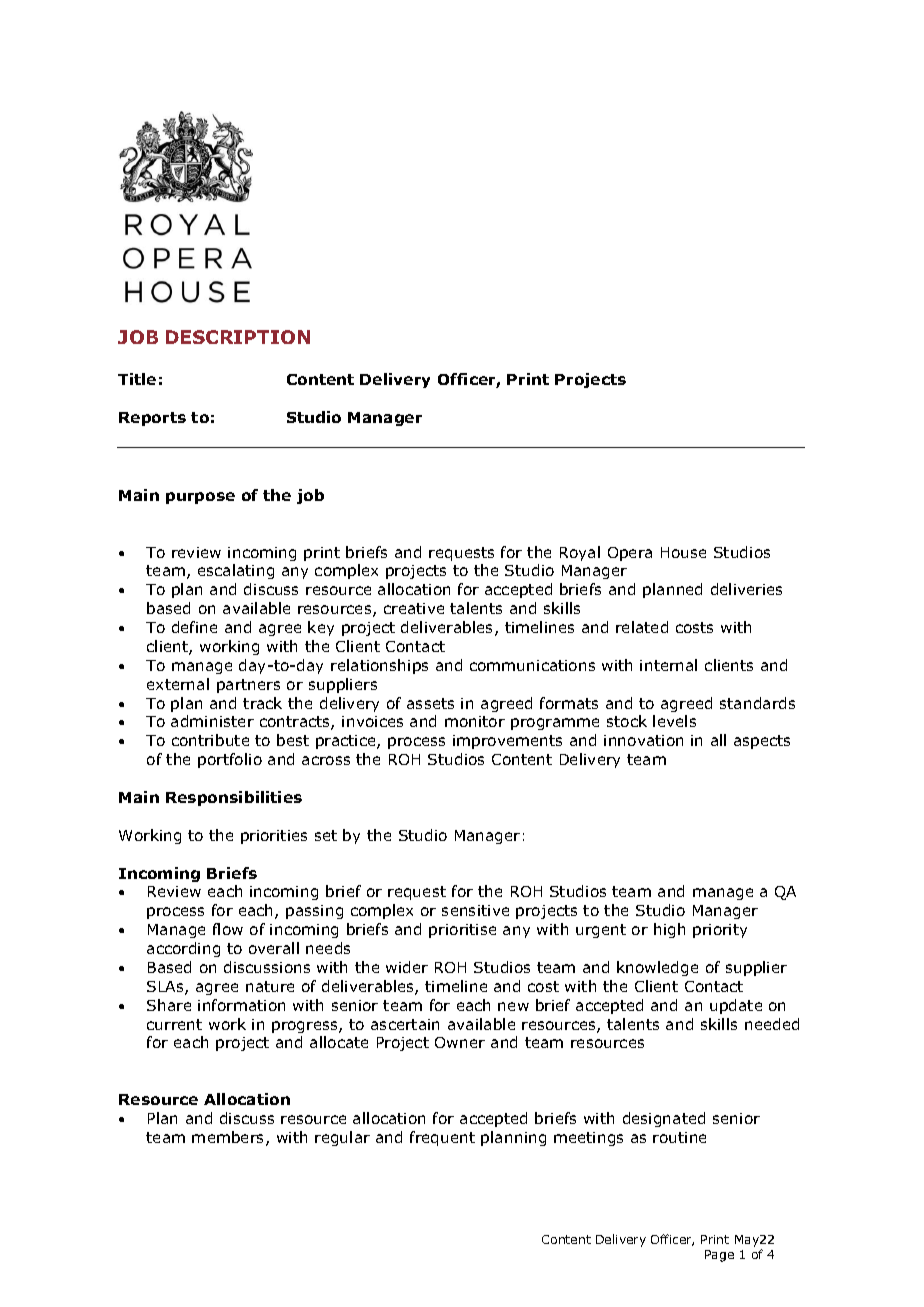 The width and height of the screenshot is (924, 1307). I want to click on members, so click(229, 1138).
